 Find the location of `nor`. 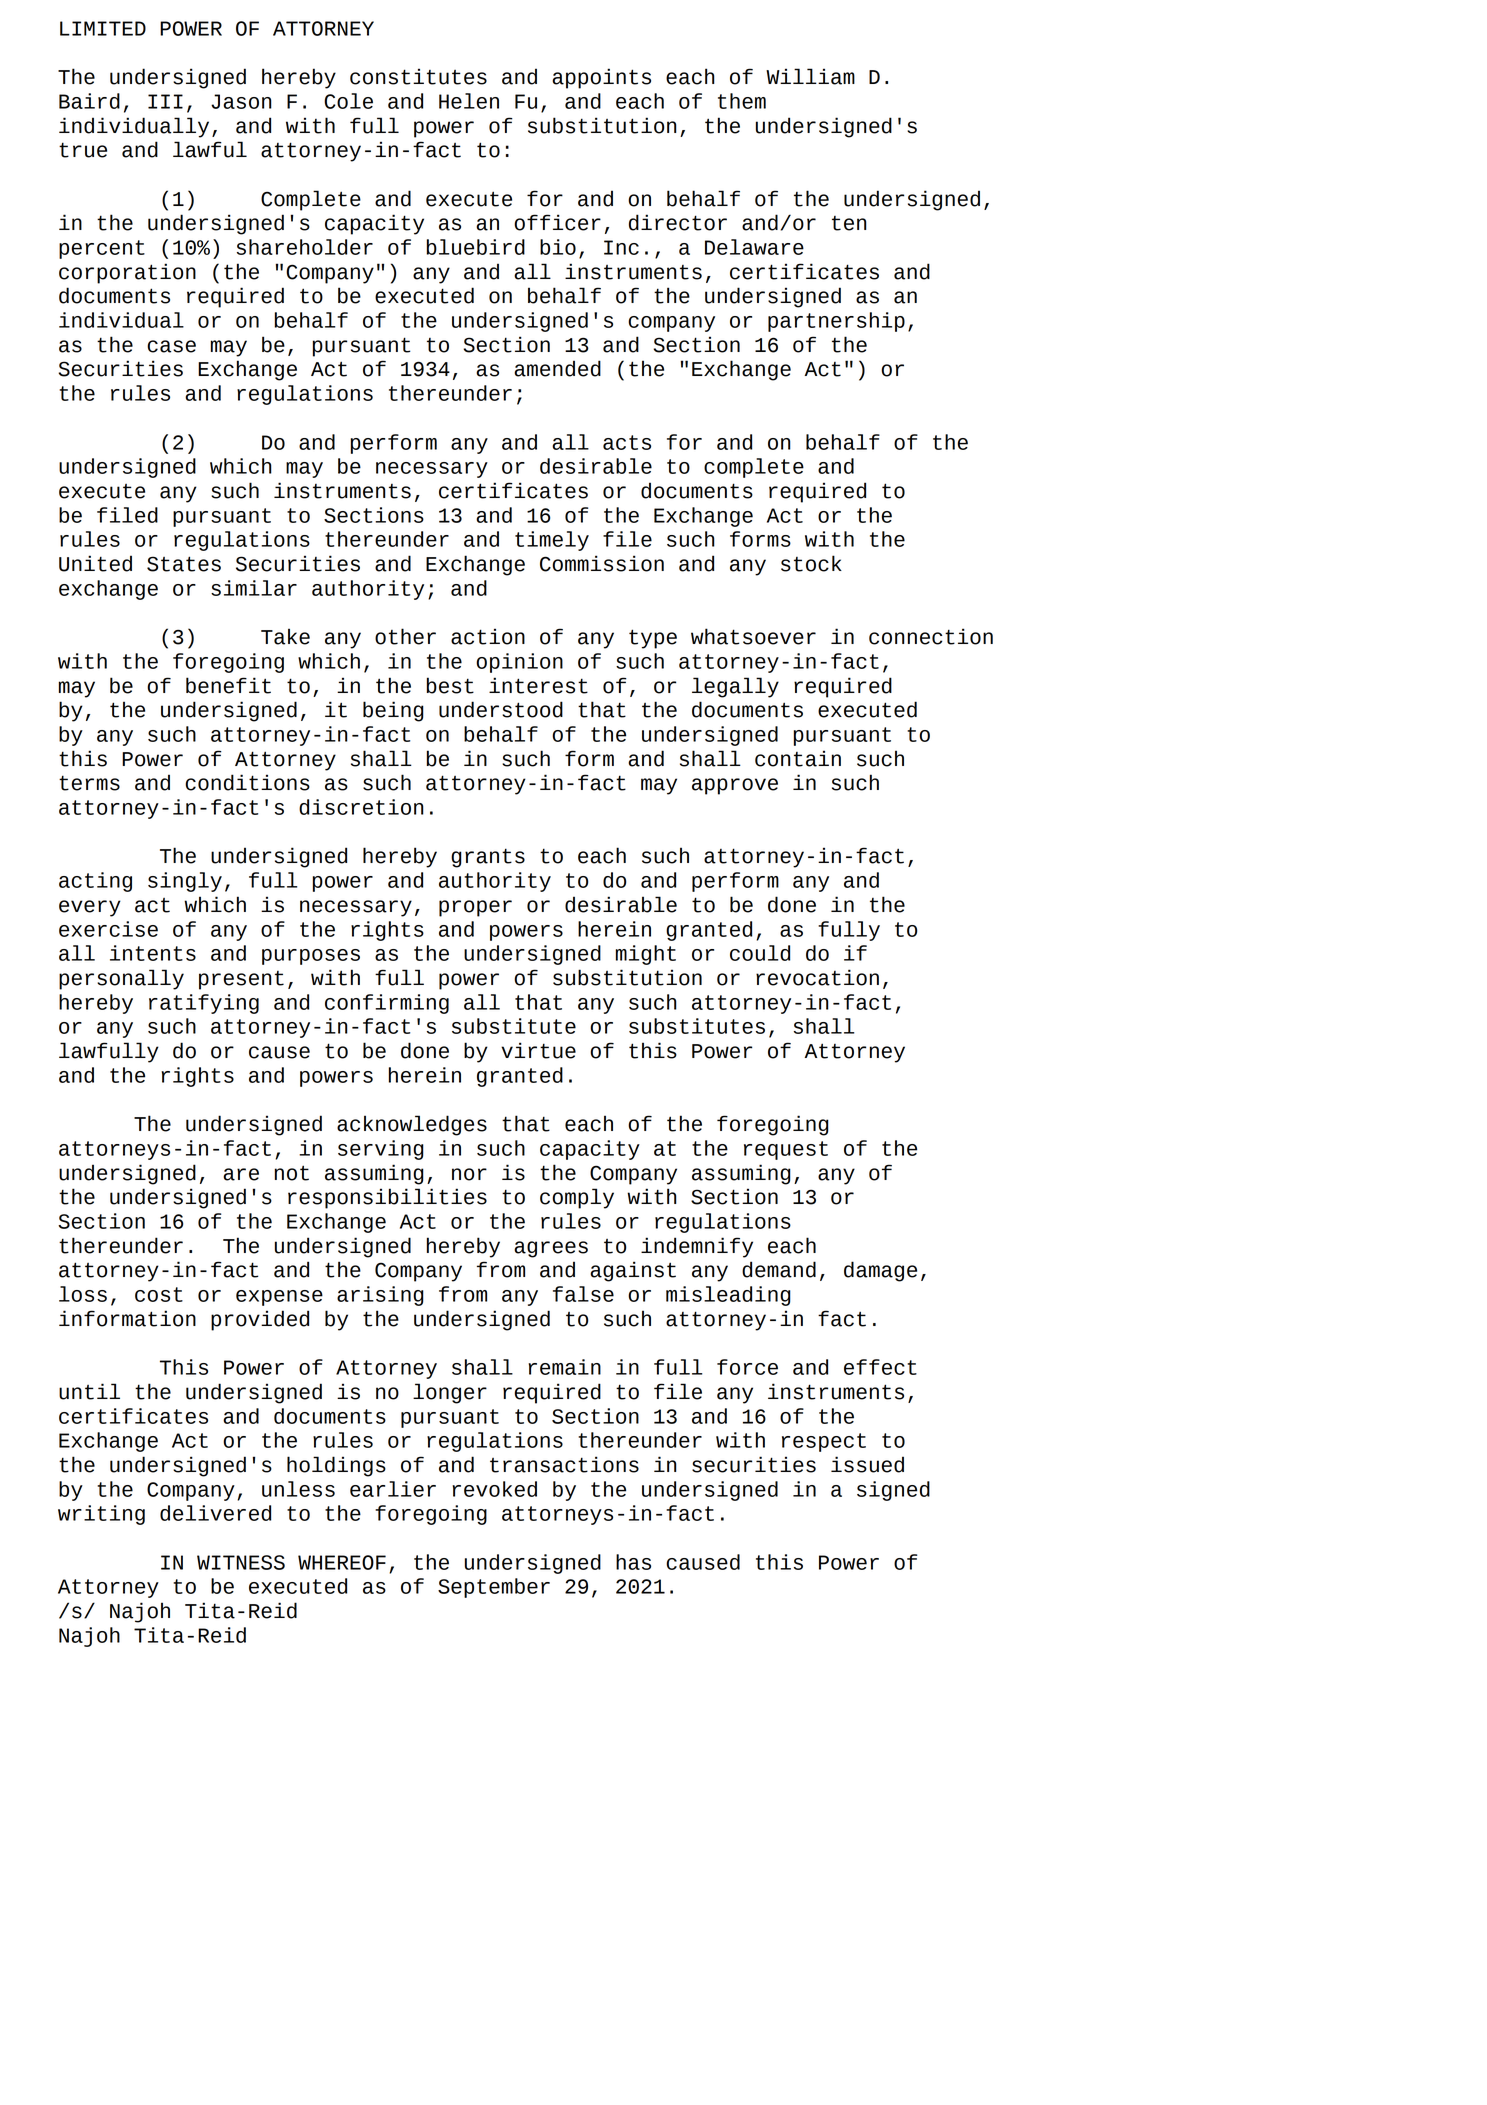

nor is located at coordinates (469, 1174).
